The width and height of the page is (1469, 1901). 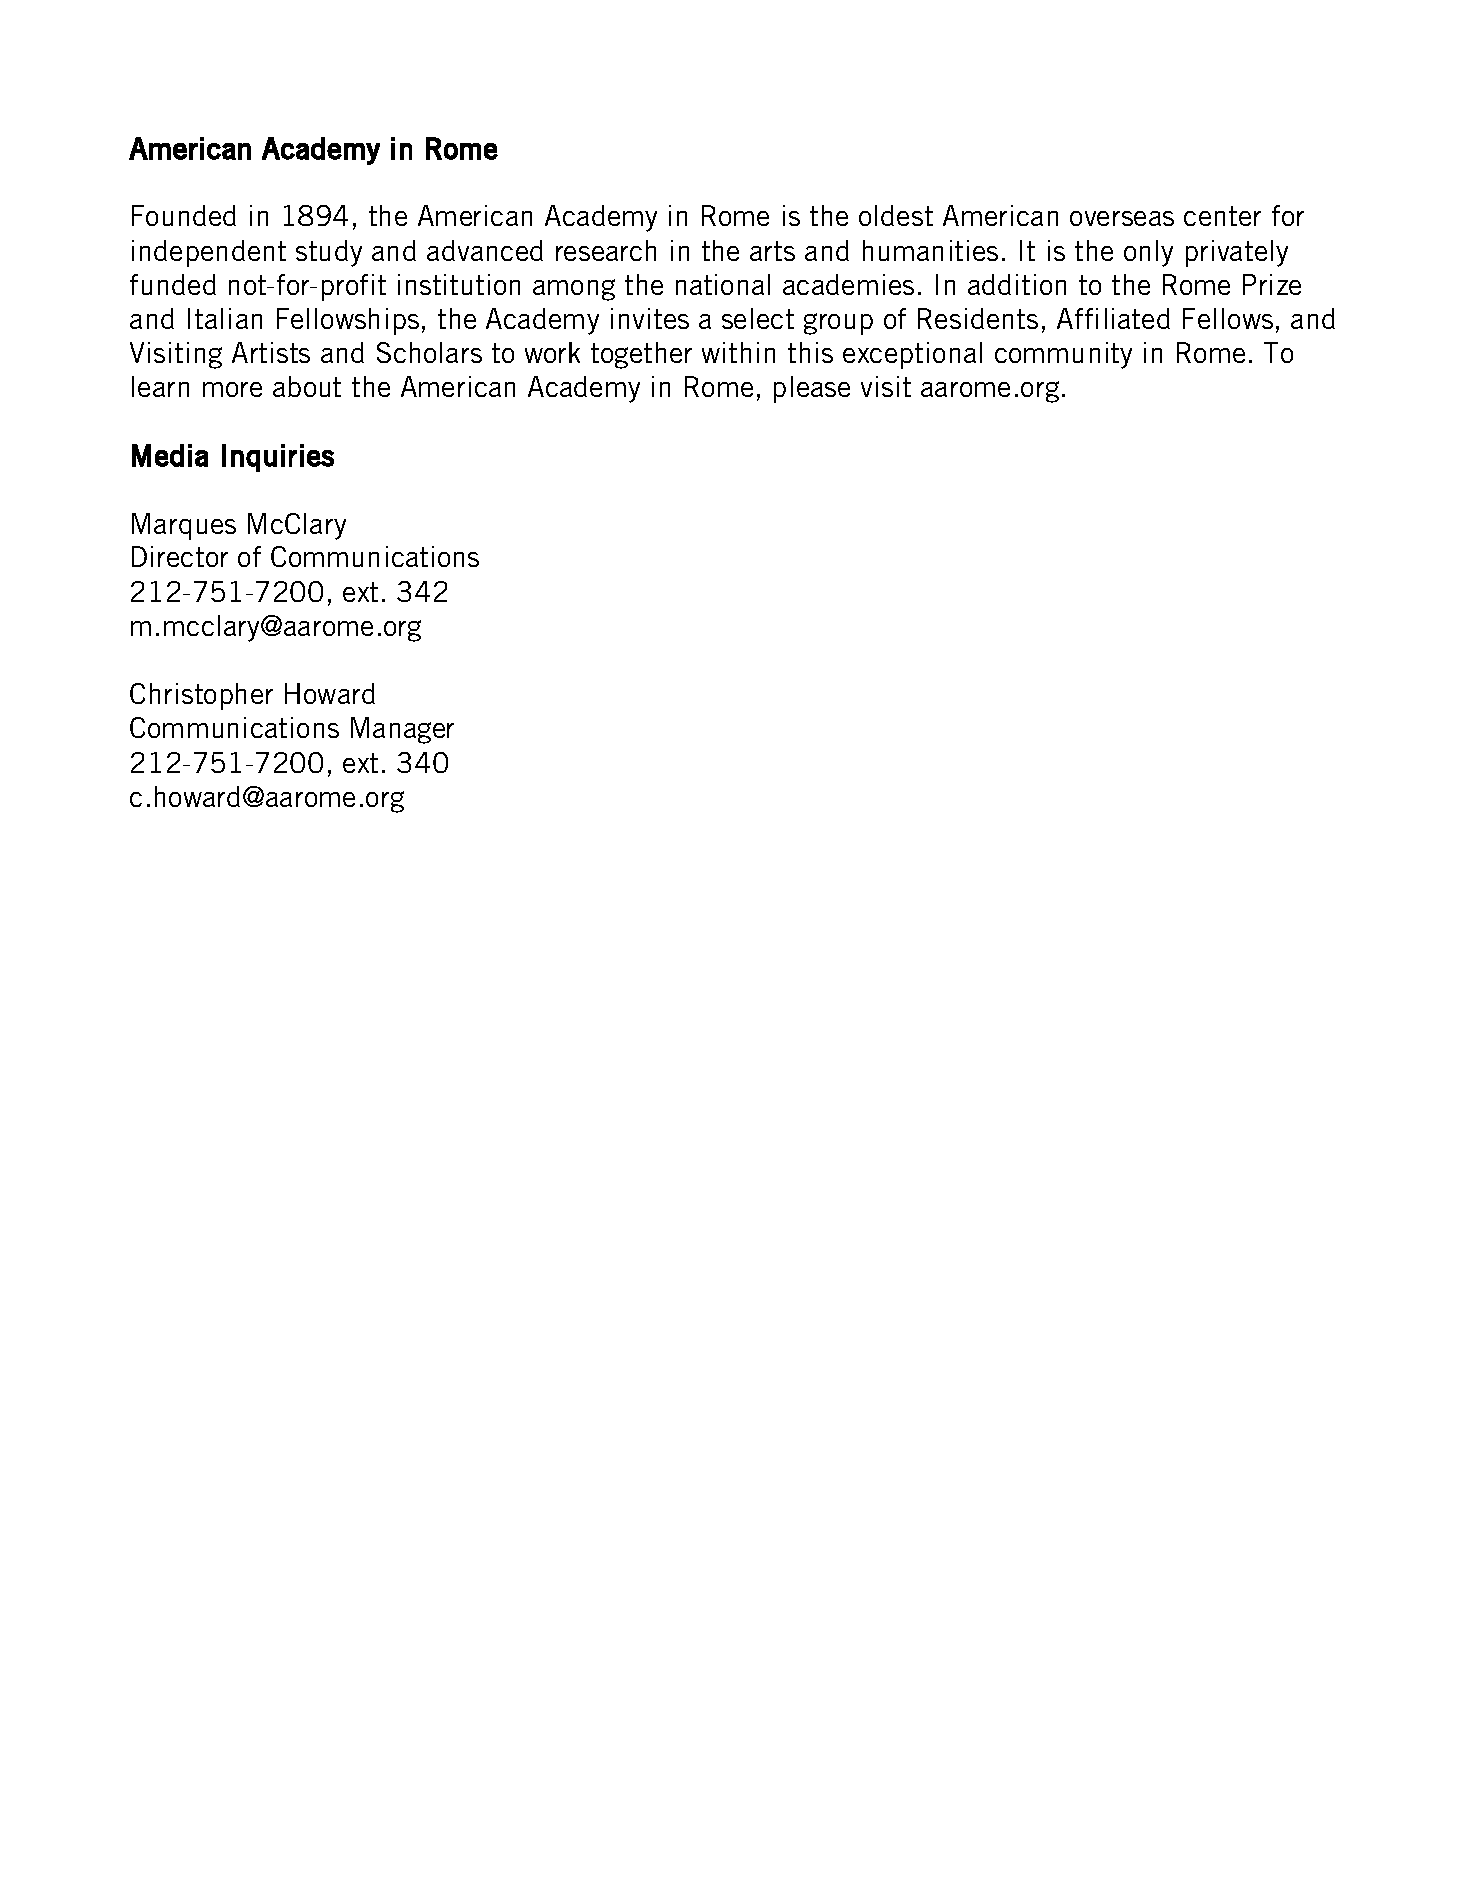 I want to click on community, so click(x=1063, y=355).
